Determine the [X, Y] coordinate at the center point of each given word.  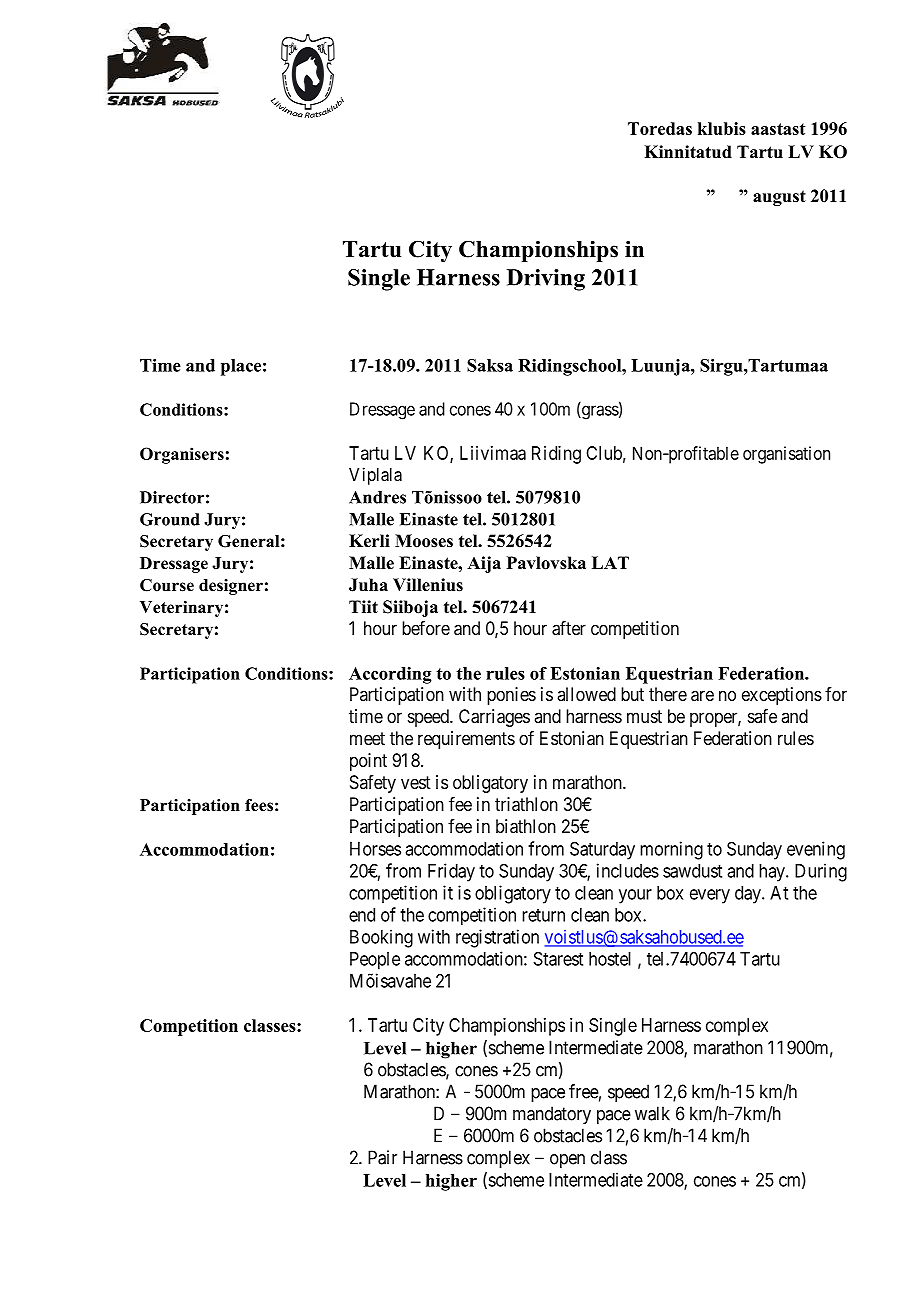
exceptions [782, 696]
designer [231, 587]
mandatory [552, 1115]
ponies [511, 696]
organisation [786, 455]
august [779, 198]
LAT [610, 562]
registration [497, 938]
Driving [545, 280]
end [362, 915]
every [710, 896]
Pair [382, 1157]
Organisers [182, 455]
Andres [377, 497]
